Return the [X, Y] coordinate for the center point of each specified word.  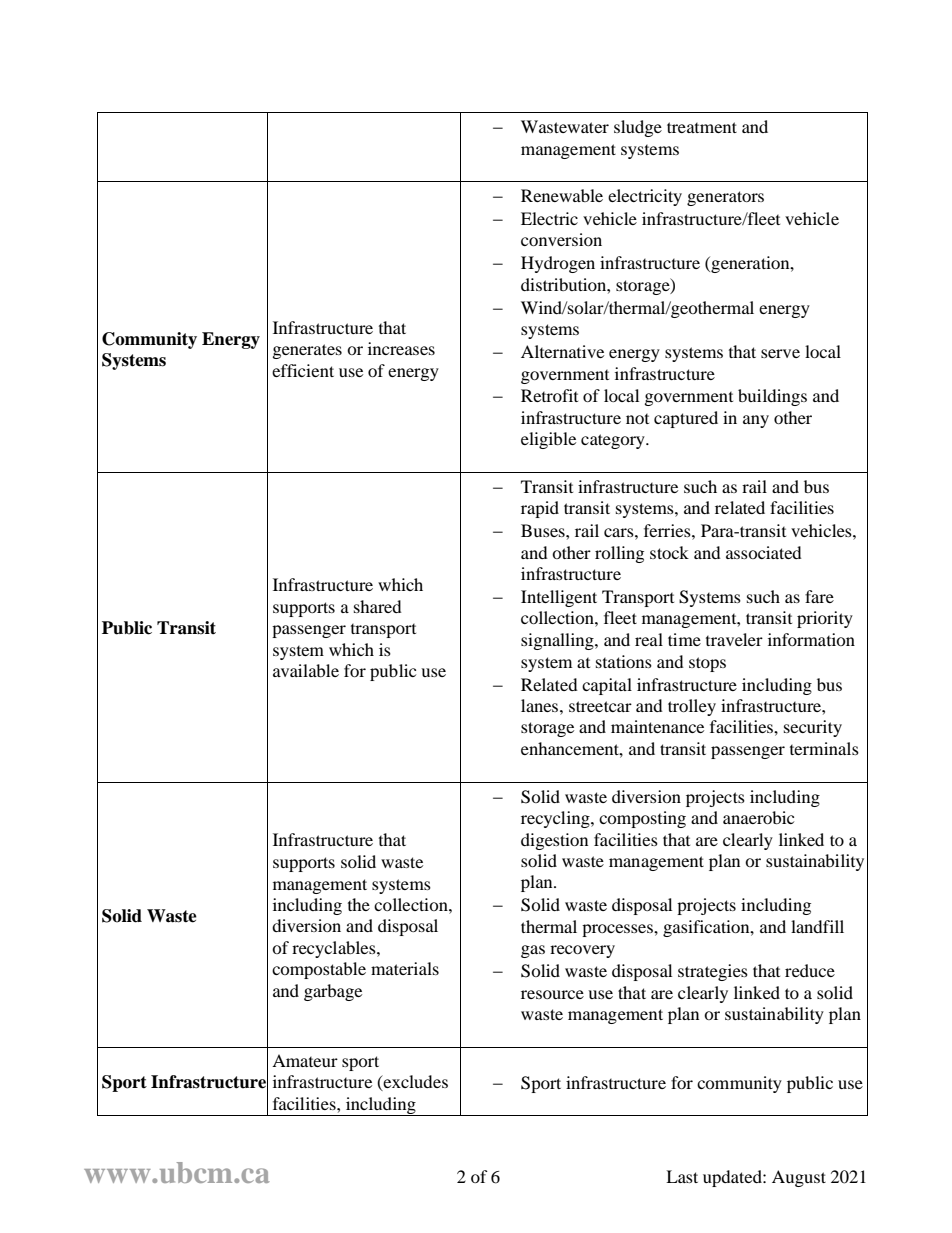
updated [733, 1178]
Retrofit [549, 395]
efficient [303, 370]
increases [401, 348]
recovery [582, 951]
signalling [558, 641]
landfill [817, 926]
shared [378, 606]
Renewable [562, 195]
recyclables [335, 949]
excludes [415, 1083]
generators [725, 198]
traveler [734, 639]
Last [682, 1176]
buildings [772, 397]
